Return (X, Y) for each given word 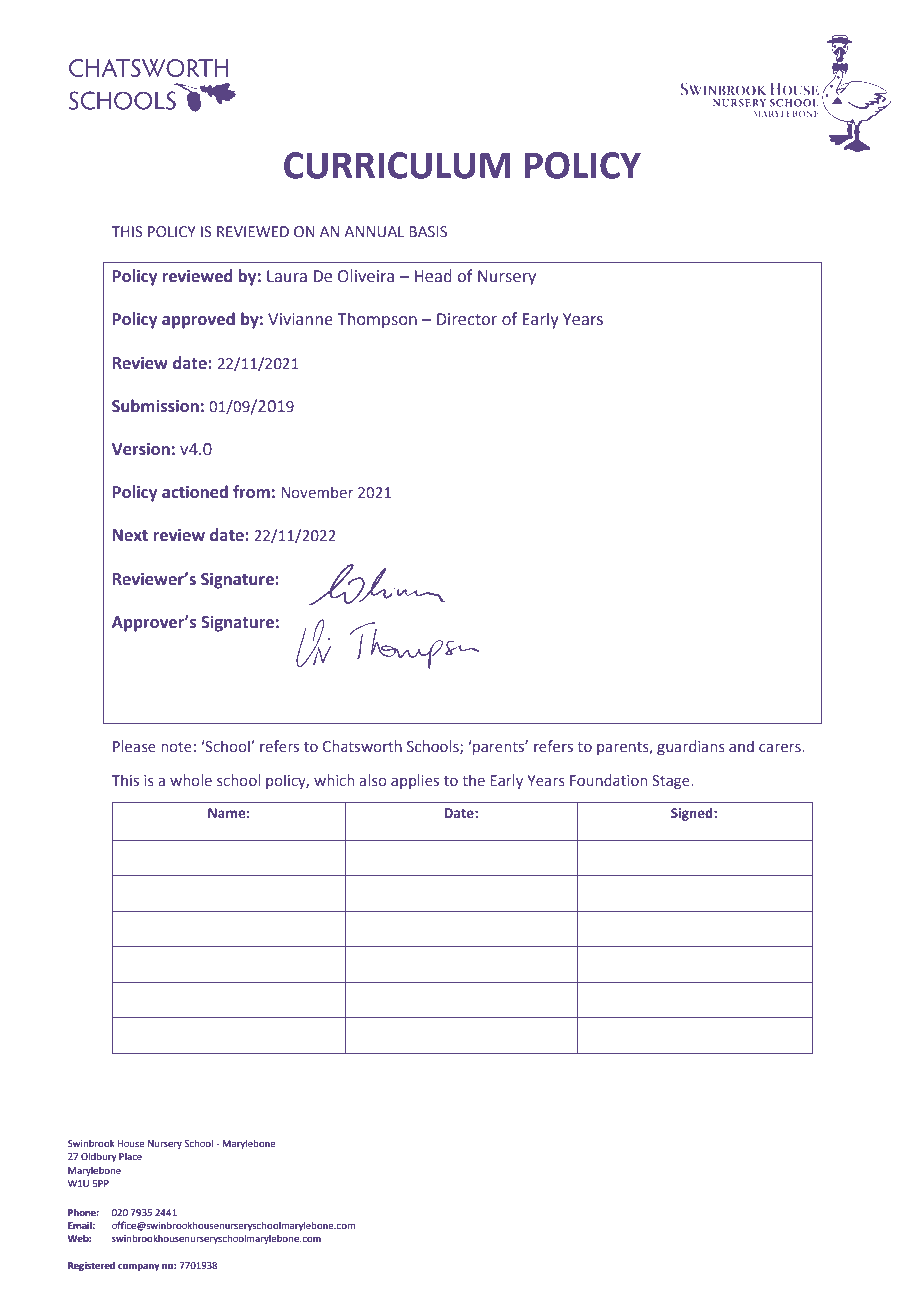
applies (415, 781)
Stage (672, 782)
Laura (287, 276)
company (139, 1267)
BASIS (428, 231)
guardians (691, 747)
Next (130, 535)
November (317, 492)
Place (130, 1156)
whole (191, 780)
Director (467, 319)
